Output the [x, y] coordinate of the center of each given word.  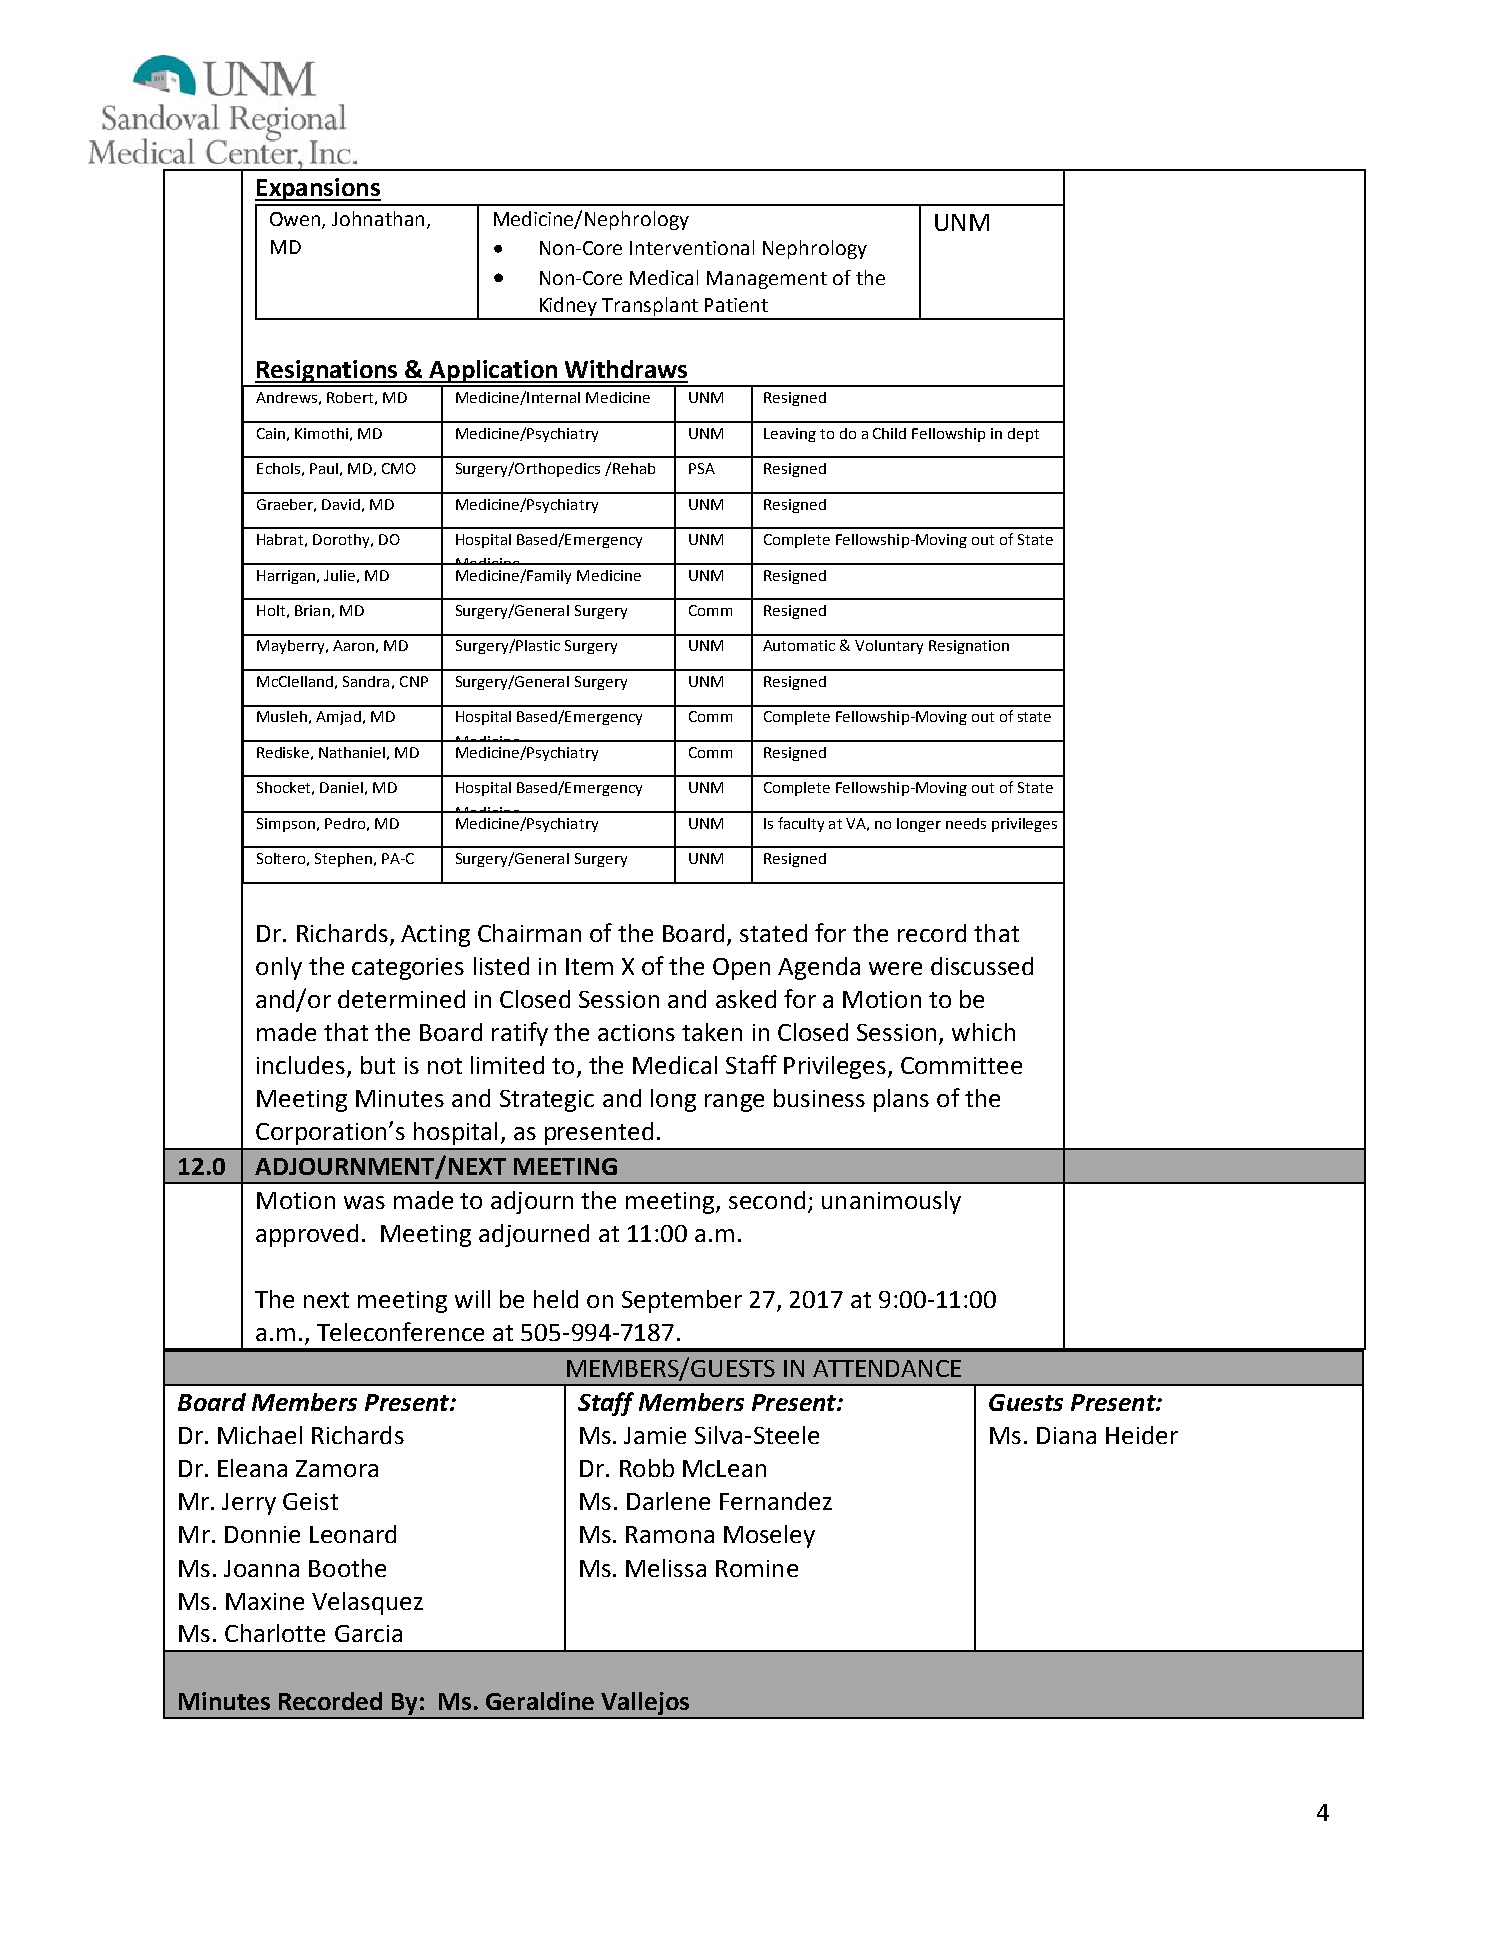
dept [1023, 435]
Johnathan [380, 220]
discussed [982, 966]
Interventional [692, 247]
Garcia [368, 1633]
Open [741, 969]
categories [408, 969]
